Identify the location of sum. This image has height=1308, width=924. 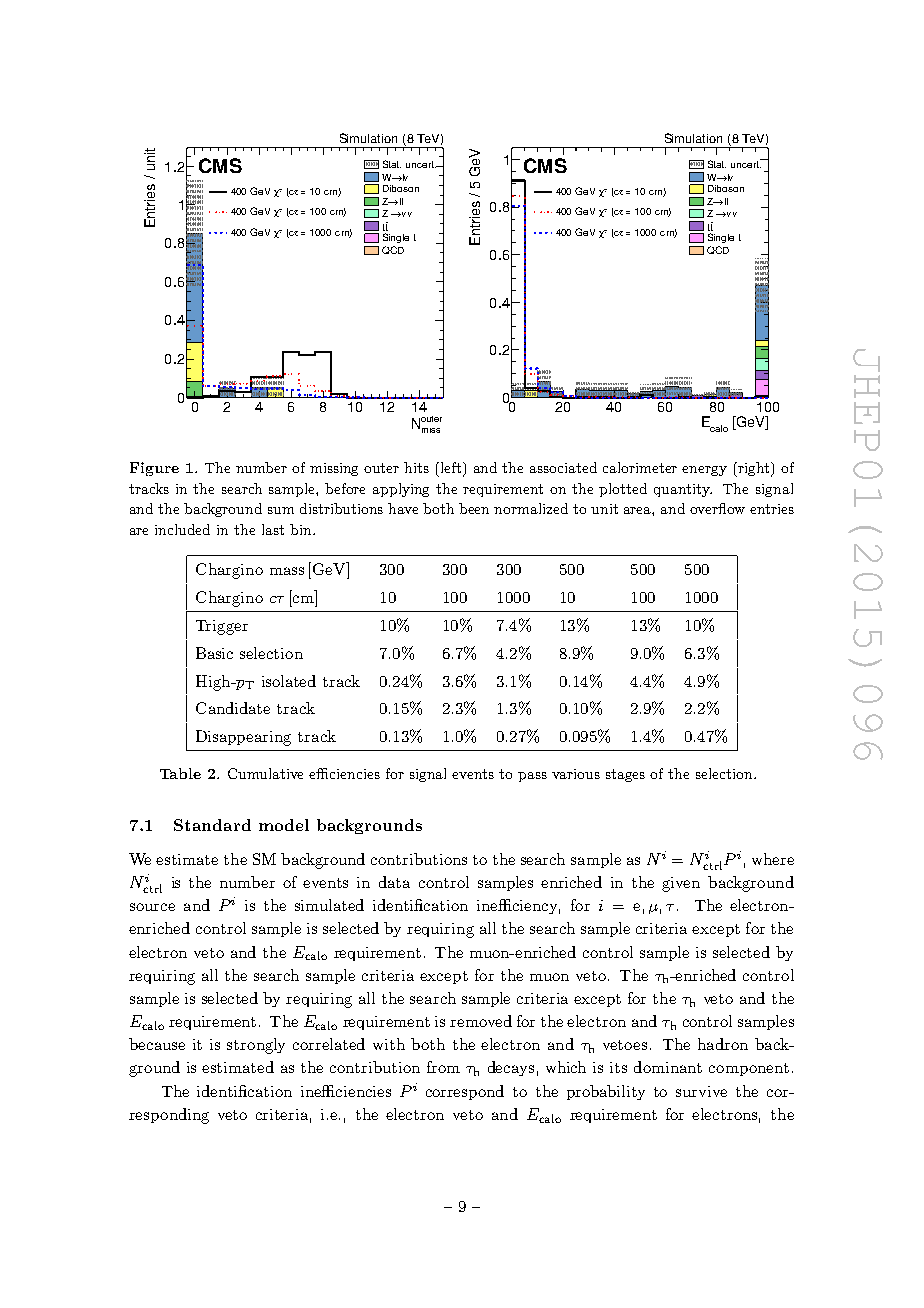
(281, 510).
